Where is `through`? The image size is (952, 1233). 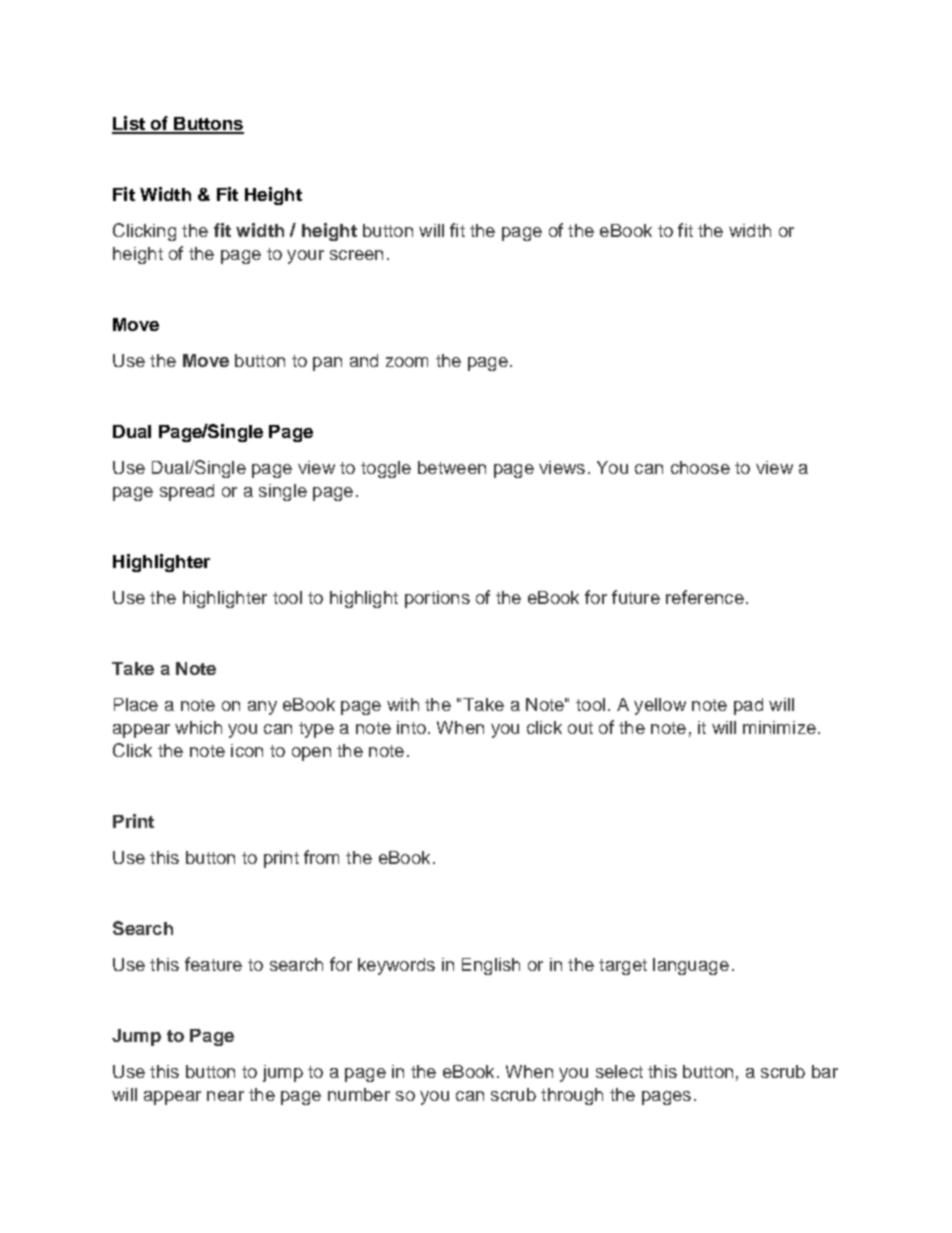 through is located at coordinates (572, 1096).
